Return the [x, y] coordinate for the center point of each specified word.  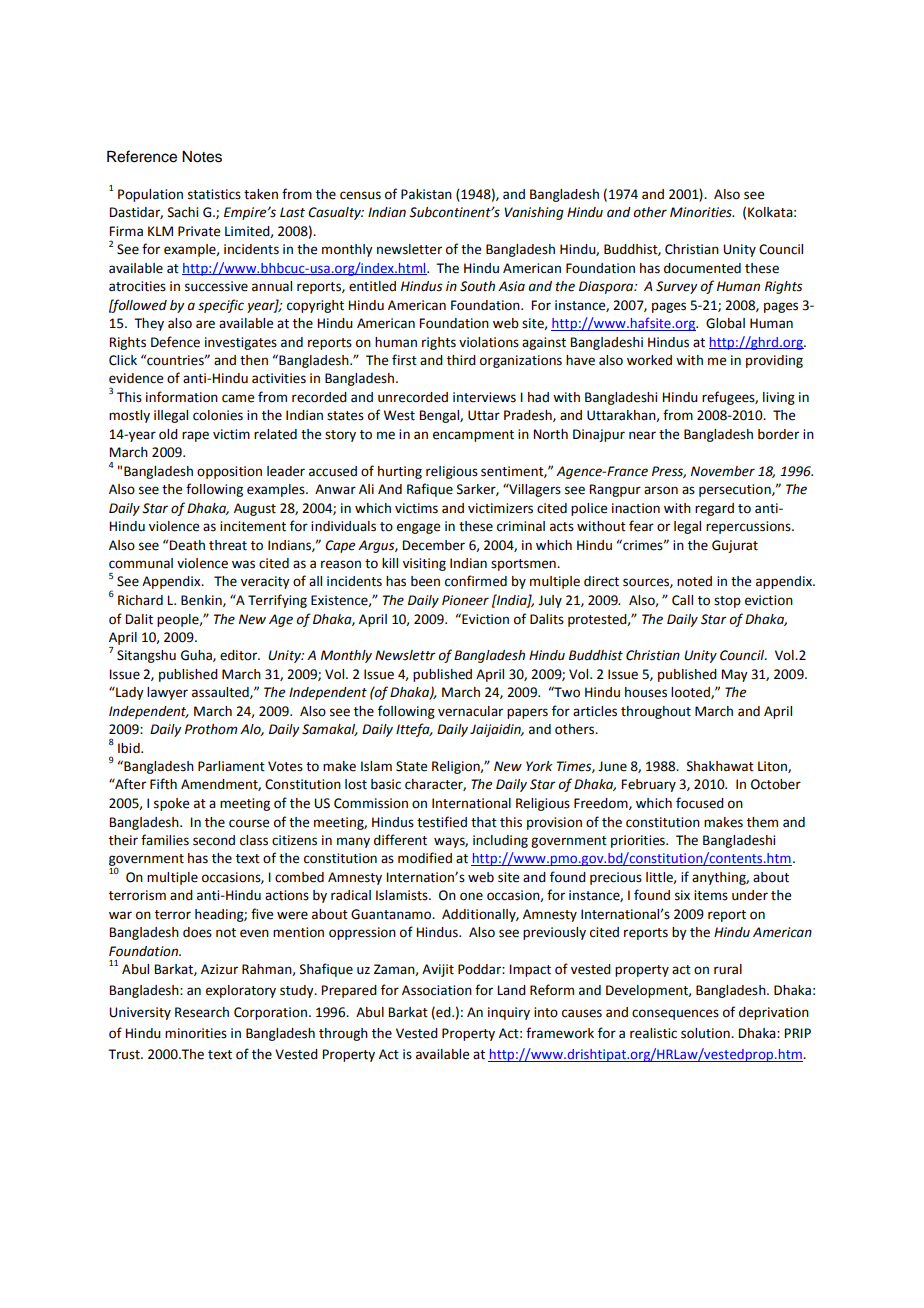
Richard [140, 600]
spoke [171, 804]
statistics [214, 194]
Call [682, 600]
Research [202, 1012]
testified [442, 822]
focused [700, 803]
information [182, 397]
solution [706, 1033]
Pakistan [426, 194]
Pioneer [465, 600]
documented [702, 268]
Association [437, 990]
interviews [484, 397]
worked [649, 360]
